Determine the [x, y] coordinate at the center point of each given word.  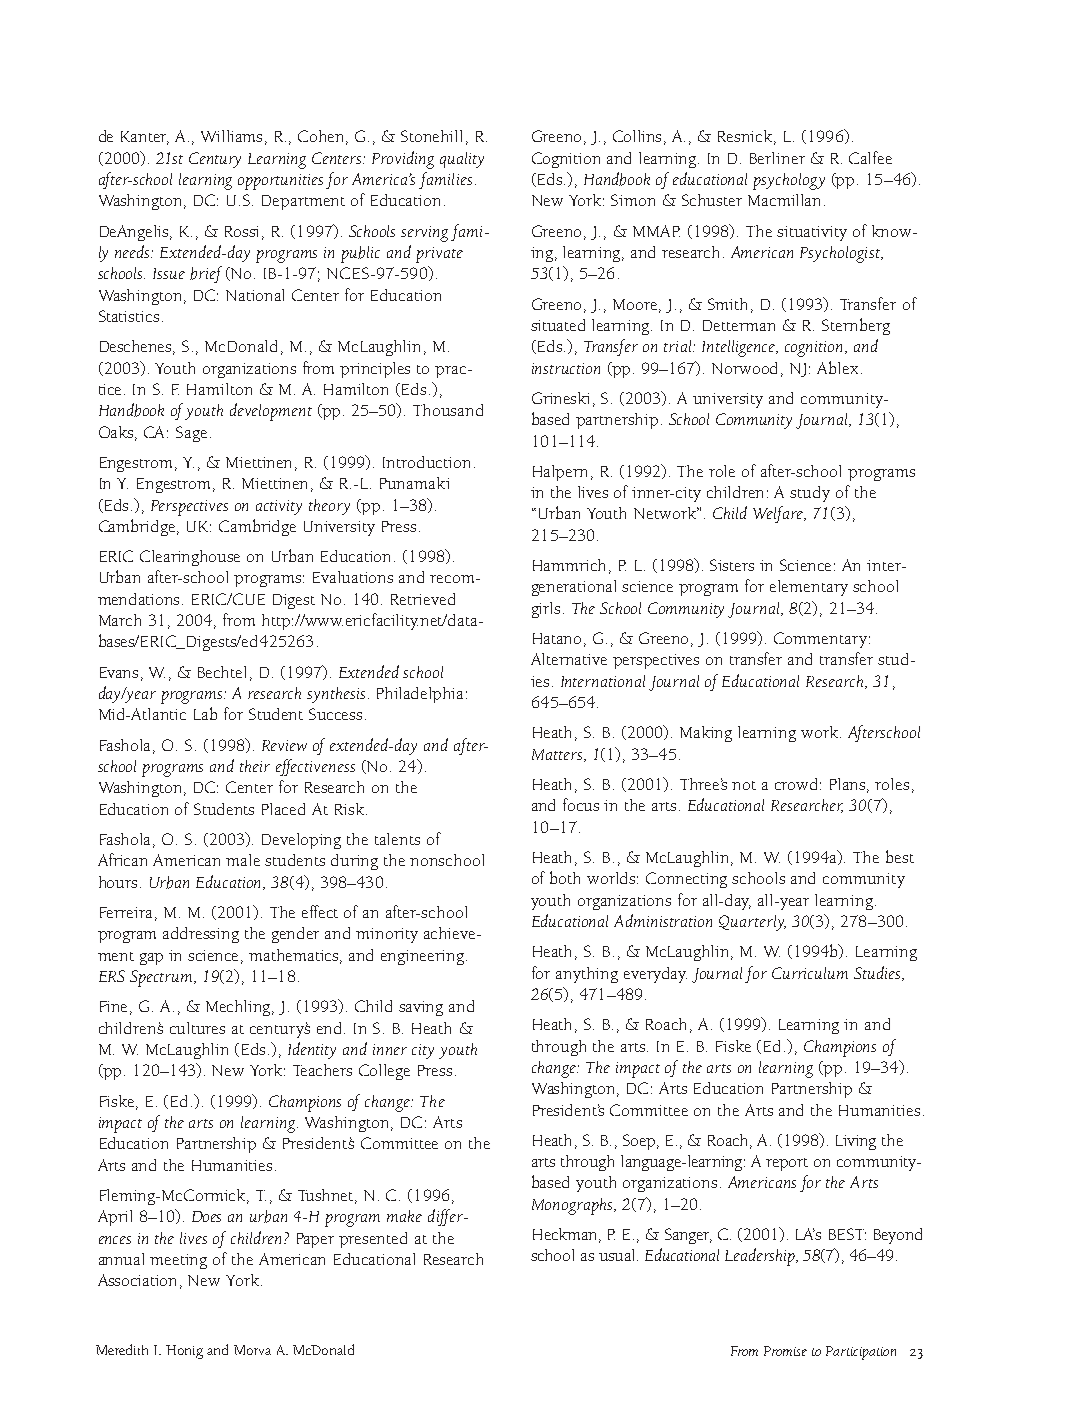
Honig [184, 1352]
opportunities [280, 182]
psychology [789, 181]
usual [618, 1255]
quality [462, 160]
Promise [785, 1351]
